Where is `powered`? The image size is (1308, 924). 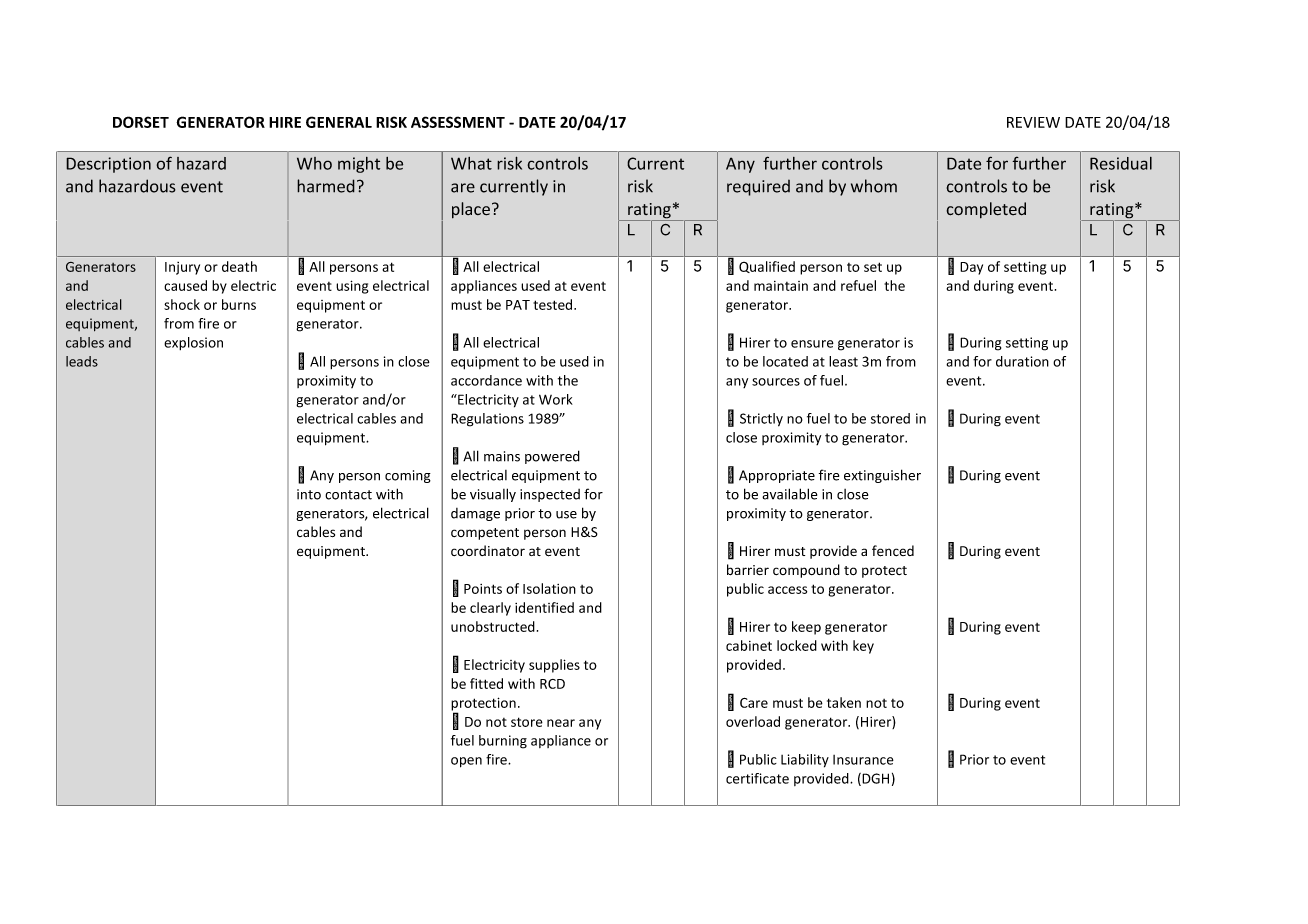
powered is located at coordinates (552, 457).
